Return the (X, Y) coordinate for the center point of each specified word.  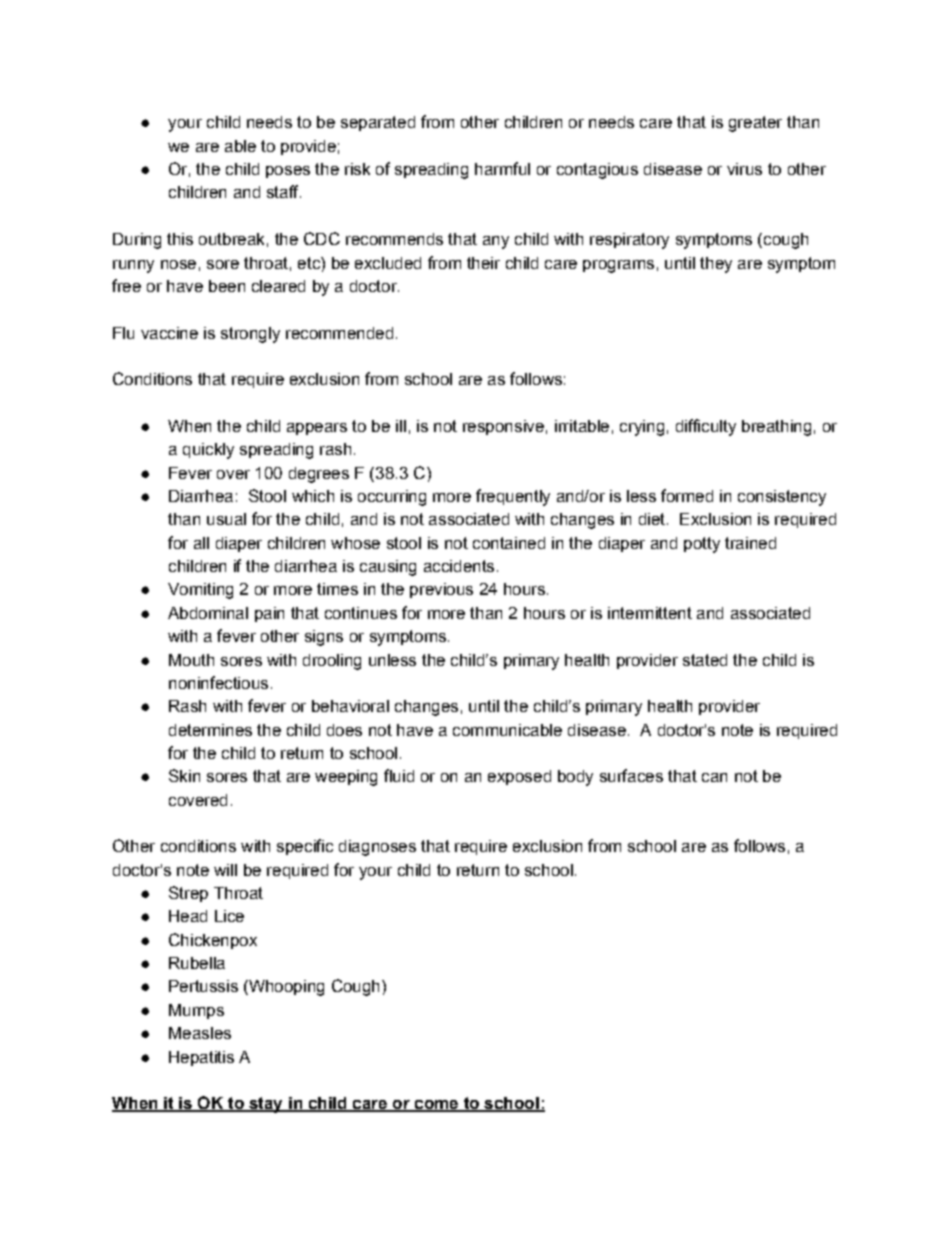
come (436, 1106)
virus (744, 169)
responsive (503, 427)
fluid (399, 775)
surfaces (631, 775)
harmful (502, 168)
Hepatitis (201, 1058)
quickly (208, 451)
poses (288, 172)
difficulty (706, 427)
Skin (184, 775)
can (714, 777)
